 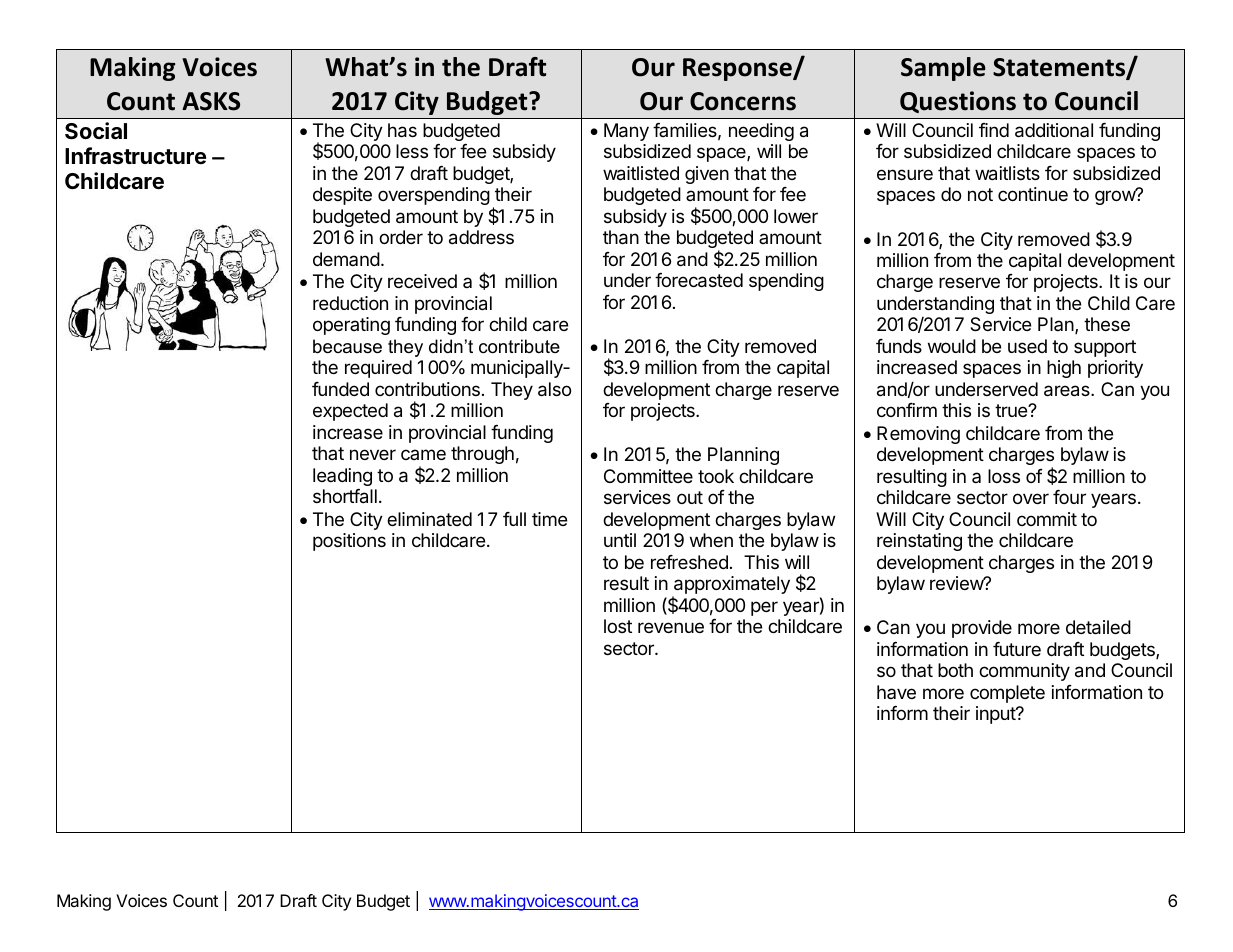 I want to click on ASKS, so click(x=211, y=101).
